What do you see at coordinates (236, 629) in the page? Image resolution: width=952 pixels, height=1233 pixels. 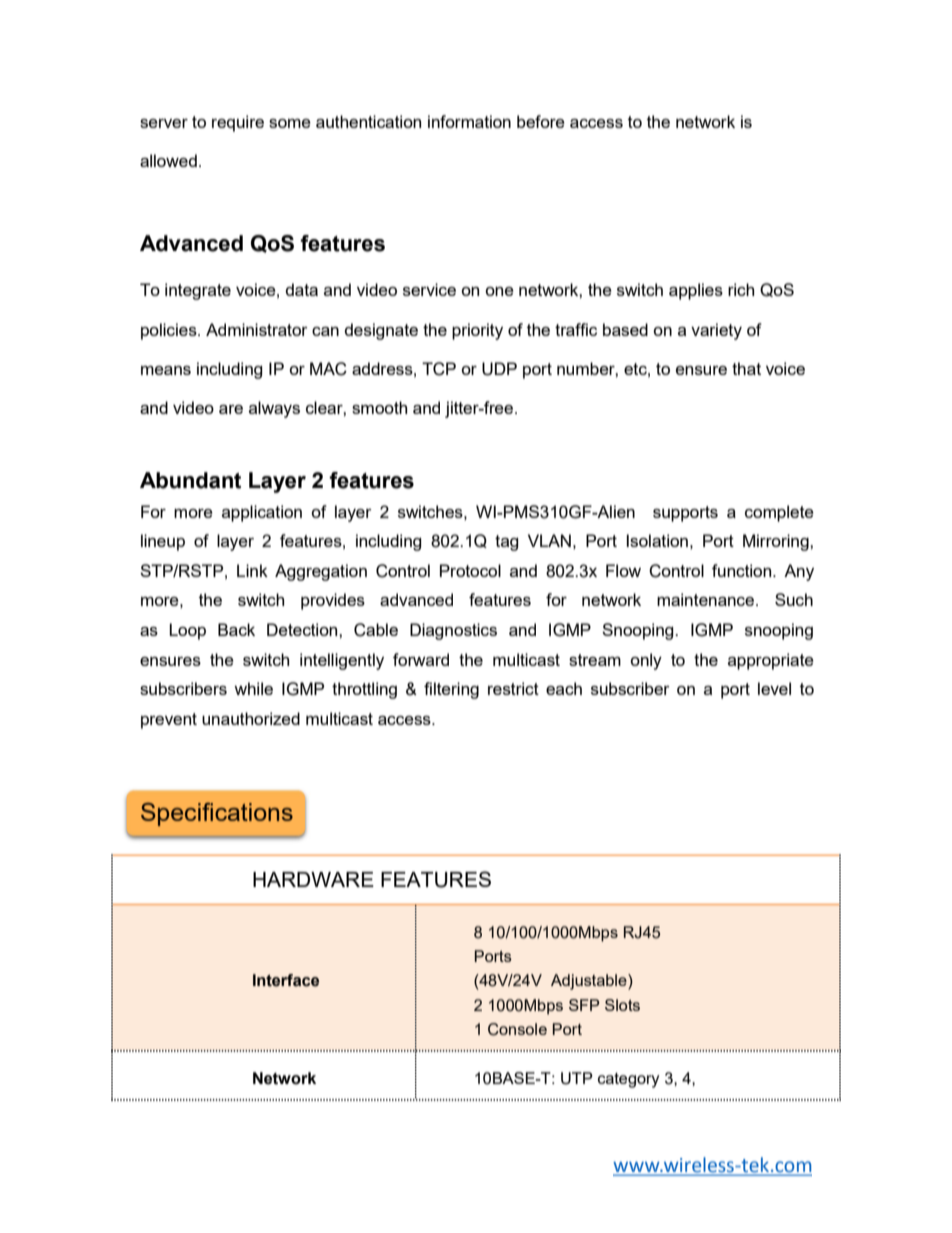 I see `Back` at bounding box center [236, 629].
